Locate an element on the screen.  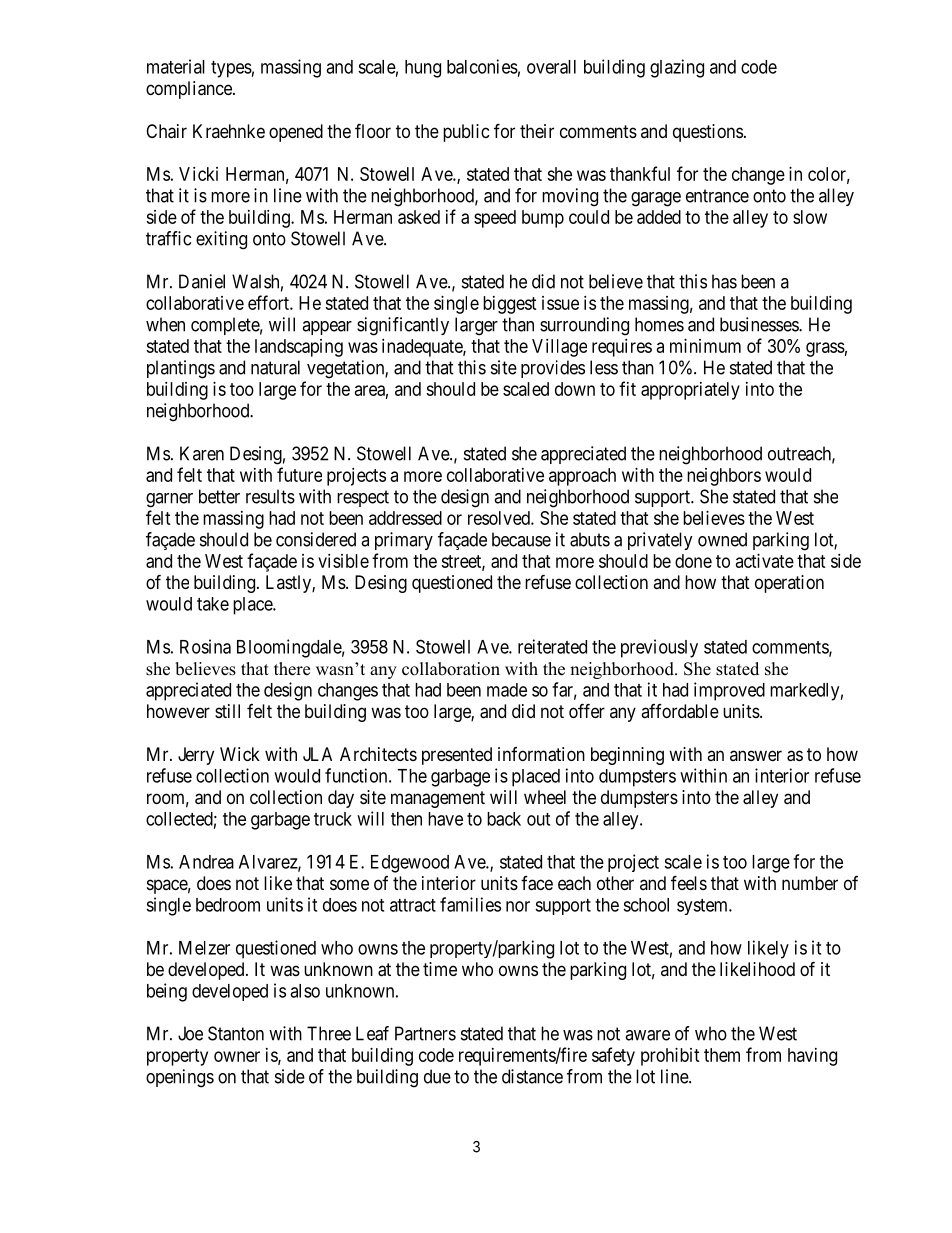
questions is located at coordinates (708, 133).
